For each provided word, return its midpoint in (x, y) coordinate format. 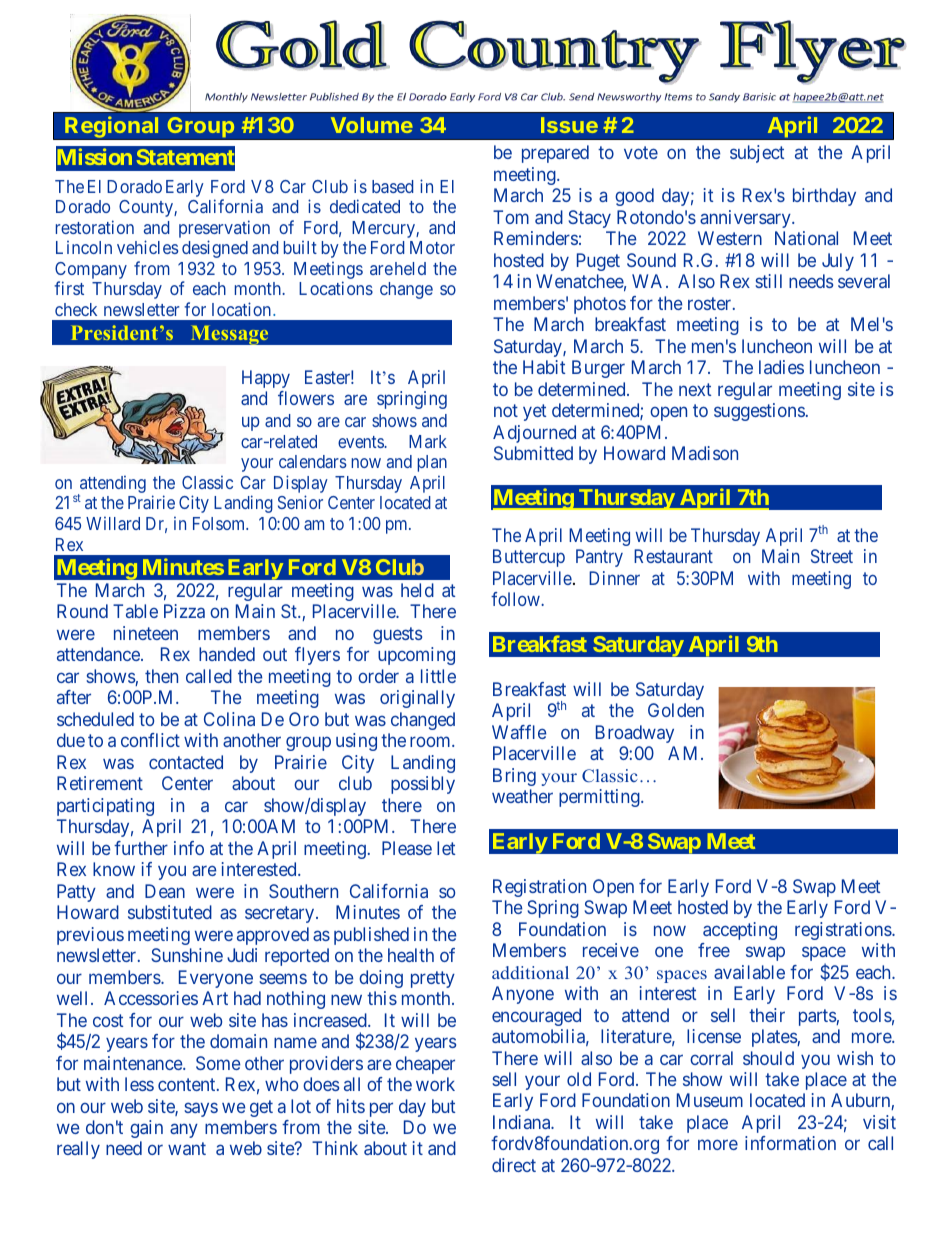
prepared (555, 154)
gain (146, 1129)
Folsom (220, 523)
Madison (705, 453)
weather (522, 796)
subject (757, 154)
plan (432, 463)
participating (105, 807)
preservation (224, 229)
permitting (600, 798)
